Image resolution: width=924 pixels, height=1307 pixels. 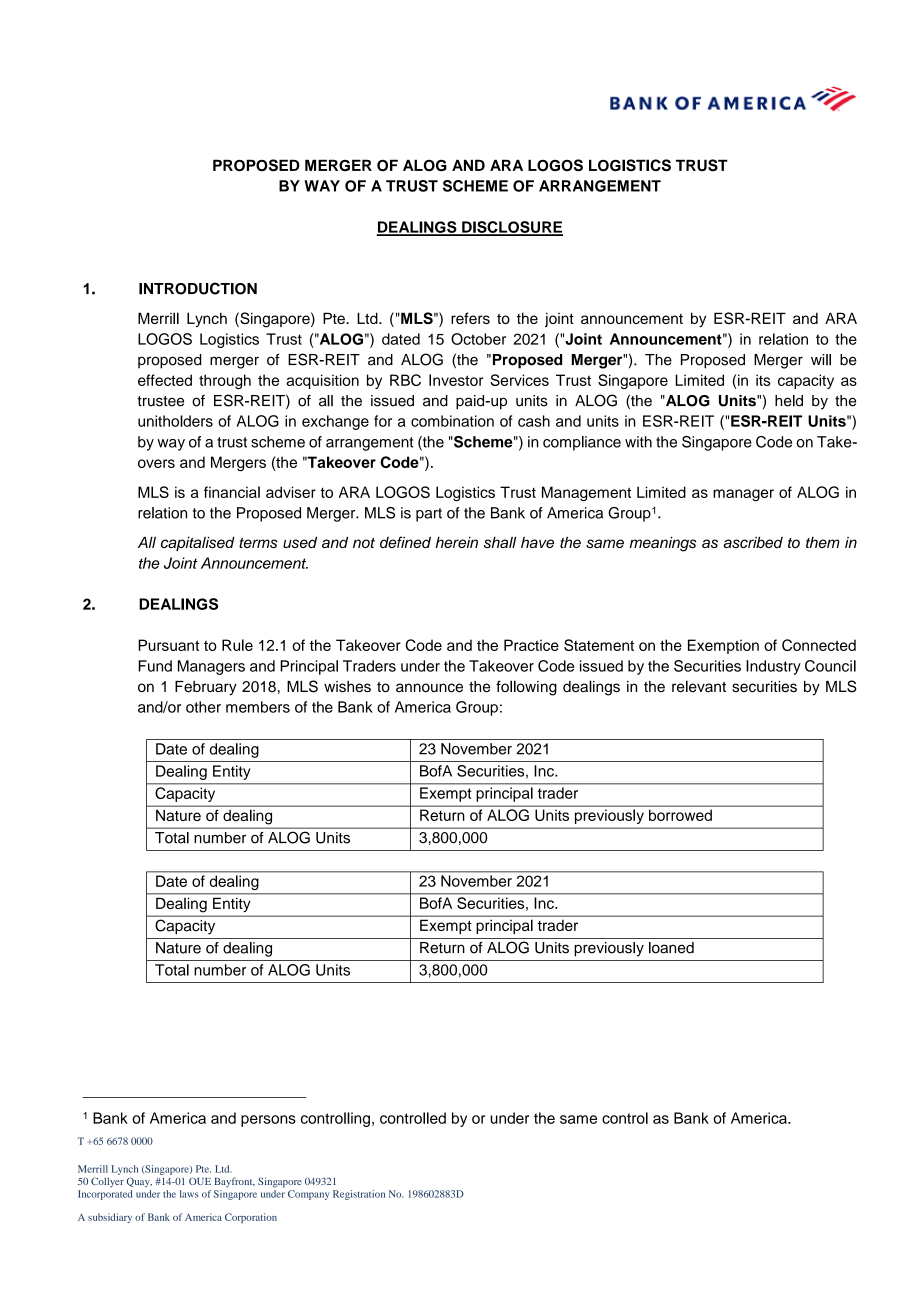 I want to click on DISCLOSURE, so click(x=511, y=228).
